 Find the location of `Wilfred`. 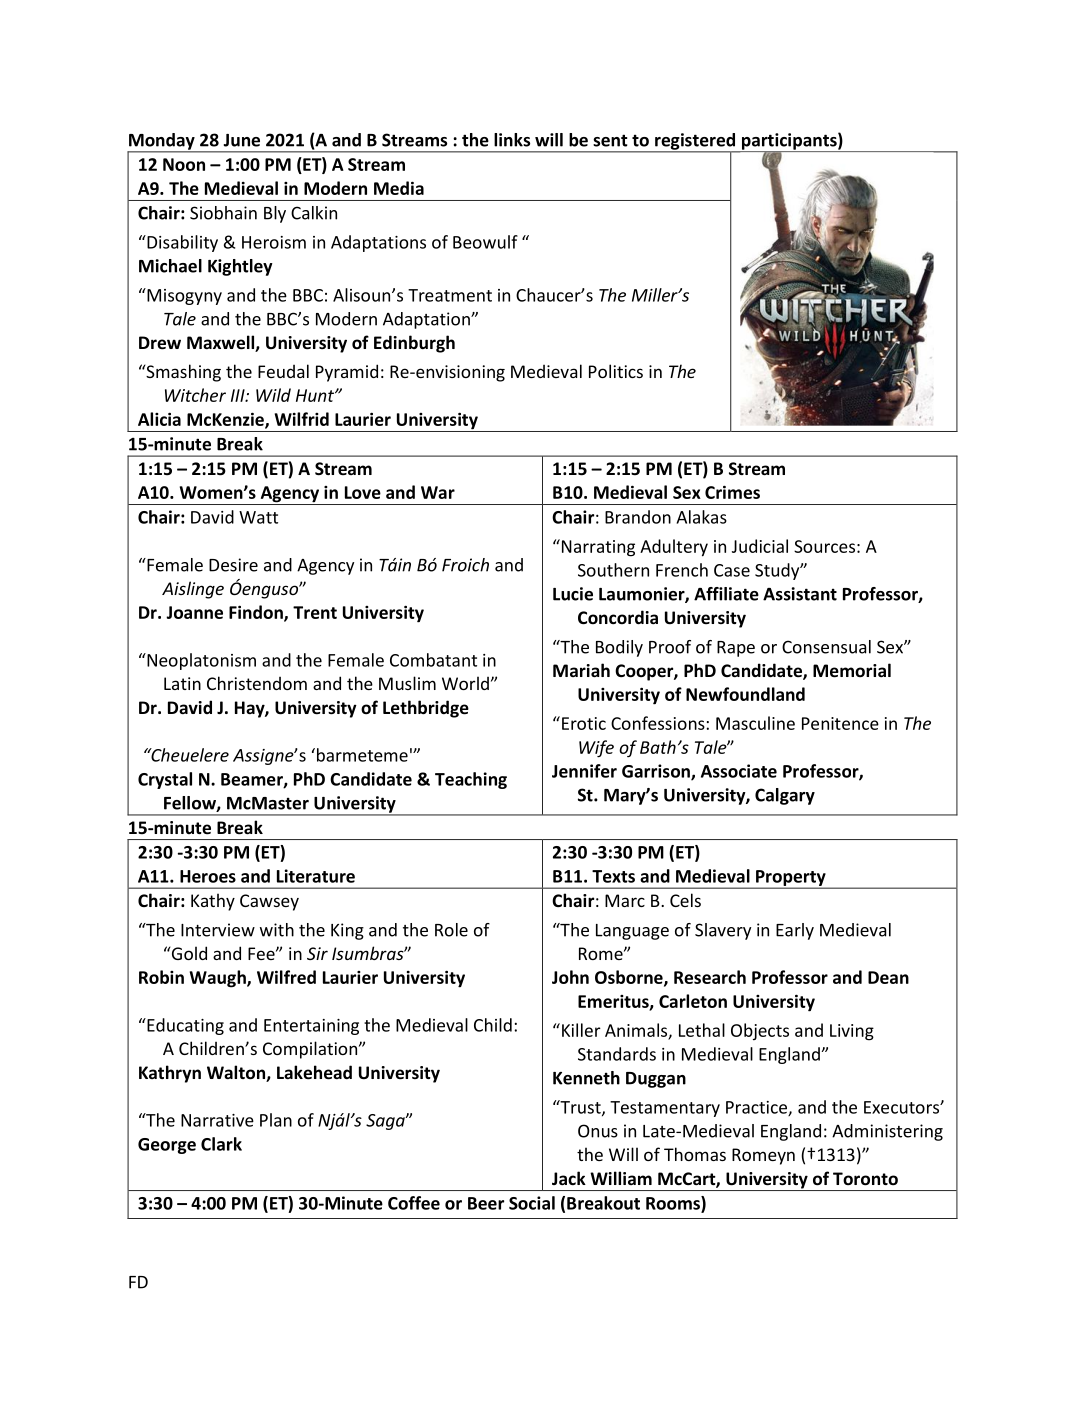

Wilfred is located at coordinates (286, 977).
